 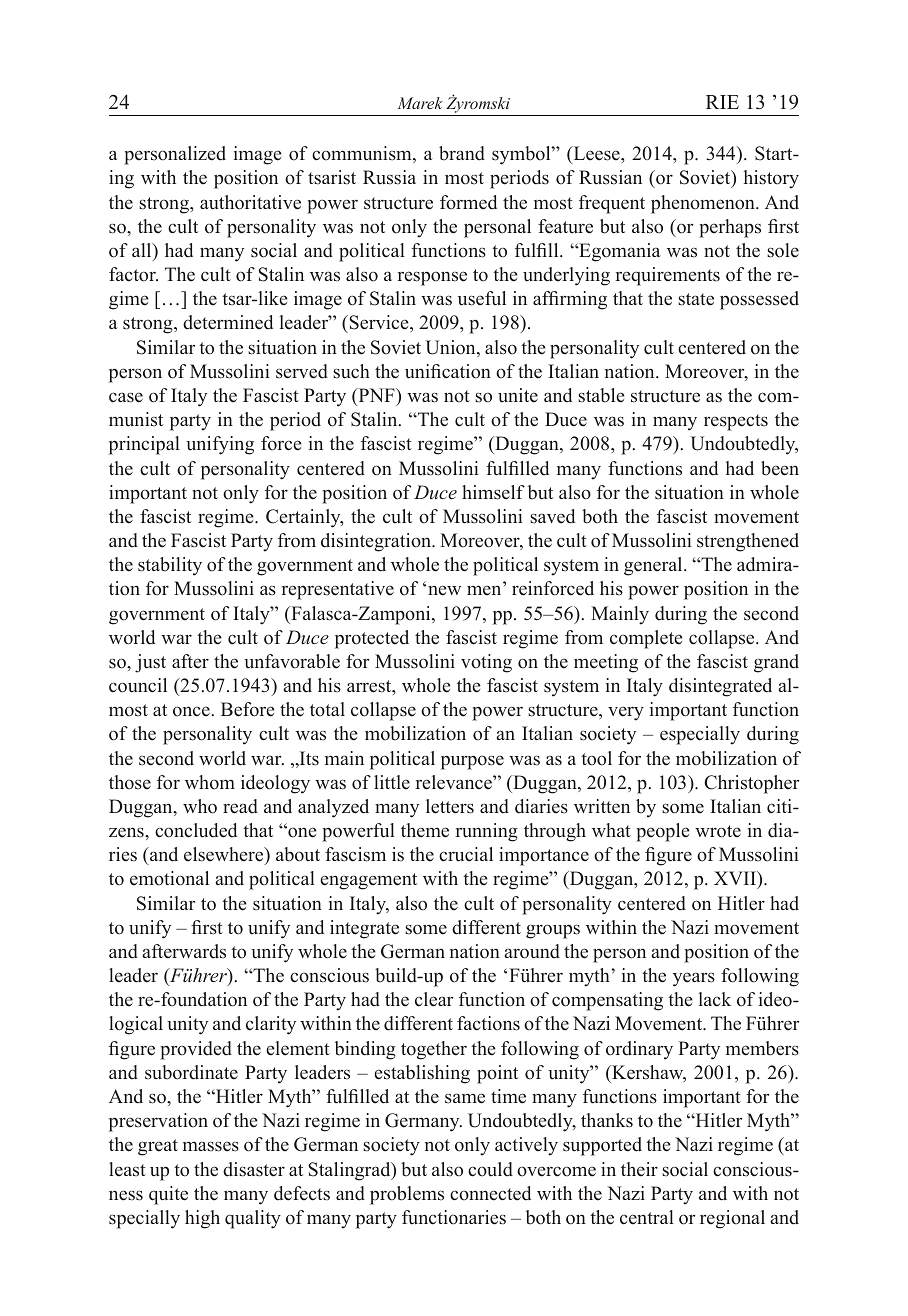 I want to click on been, so click(x=780, y=468).
